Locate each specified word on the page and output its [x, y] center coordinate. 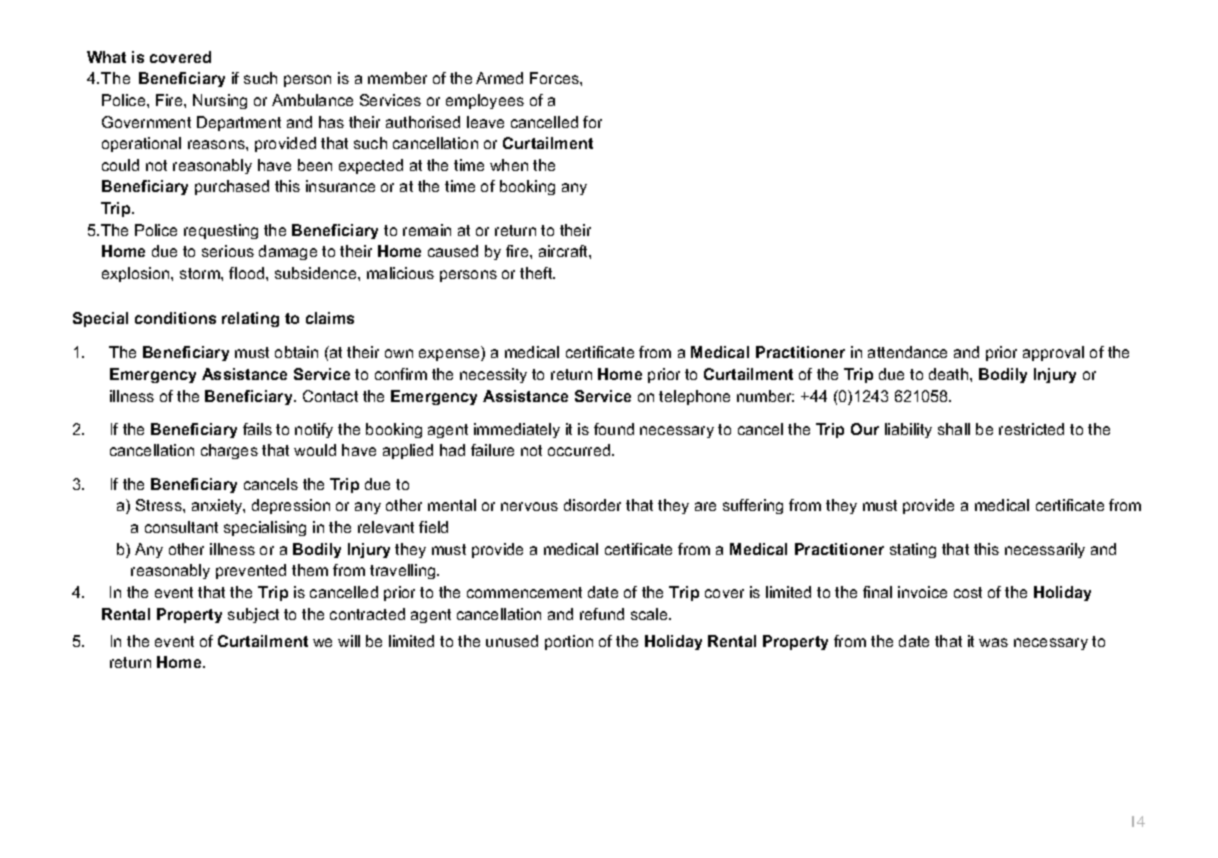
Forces [555, 78]
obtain [296, 352]
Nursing [220, 101]
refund [602, 614]
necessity [493, 375]
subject [253, 615]
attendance [907, 352]
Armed [499, 78]
